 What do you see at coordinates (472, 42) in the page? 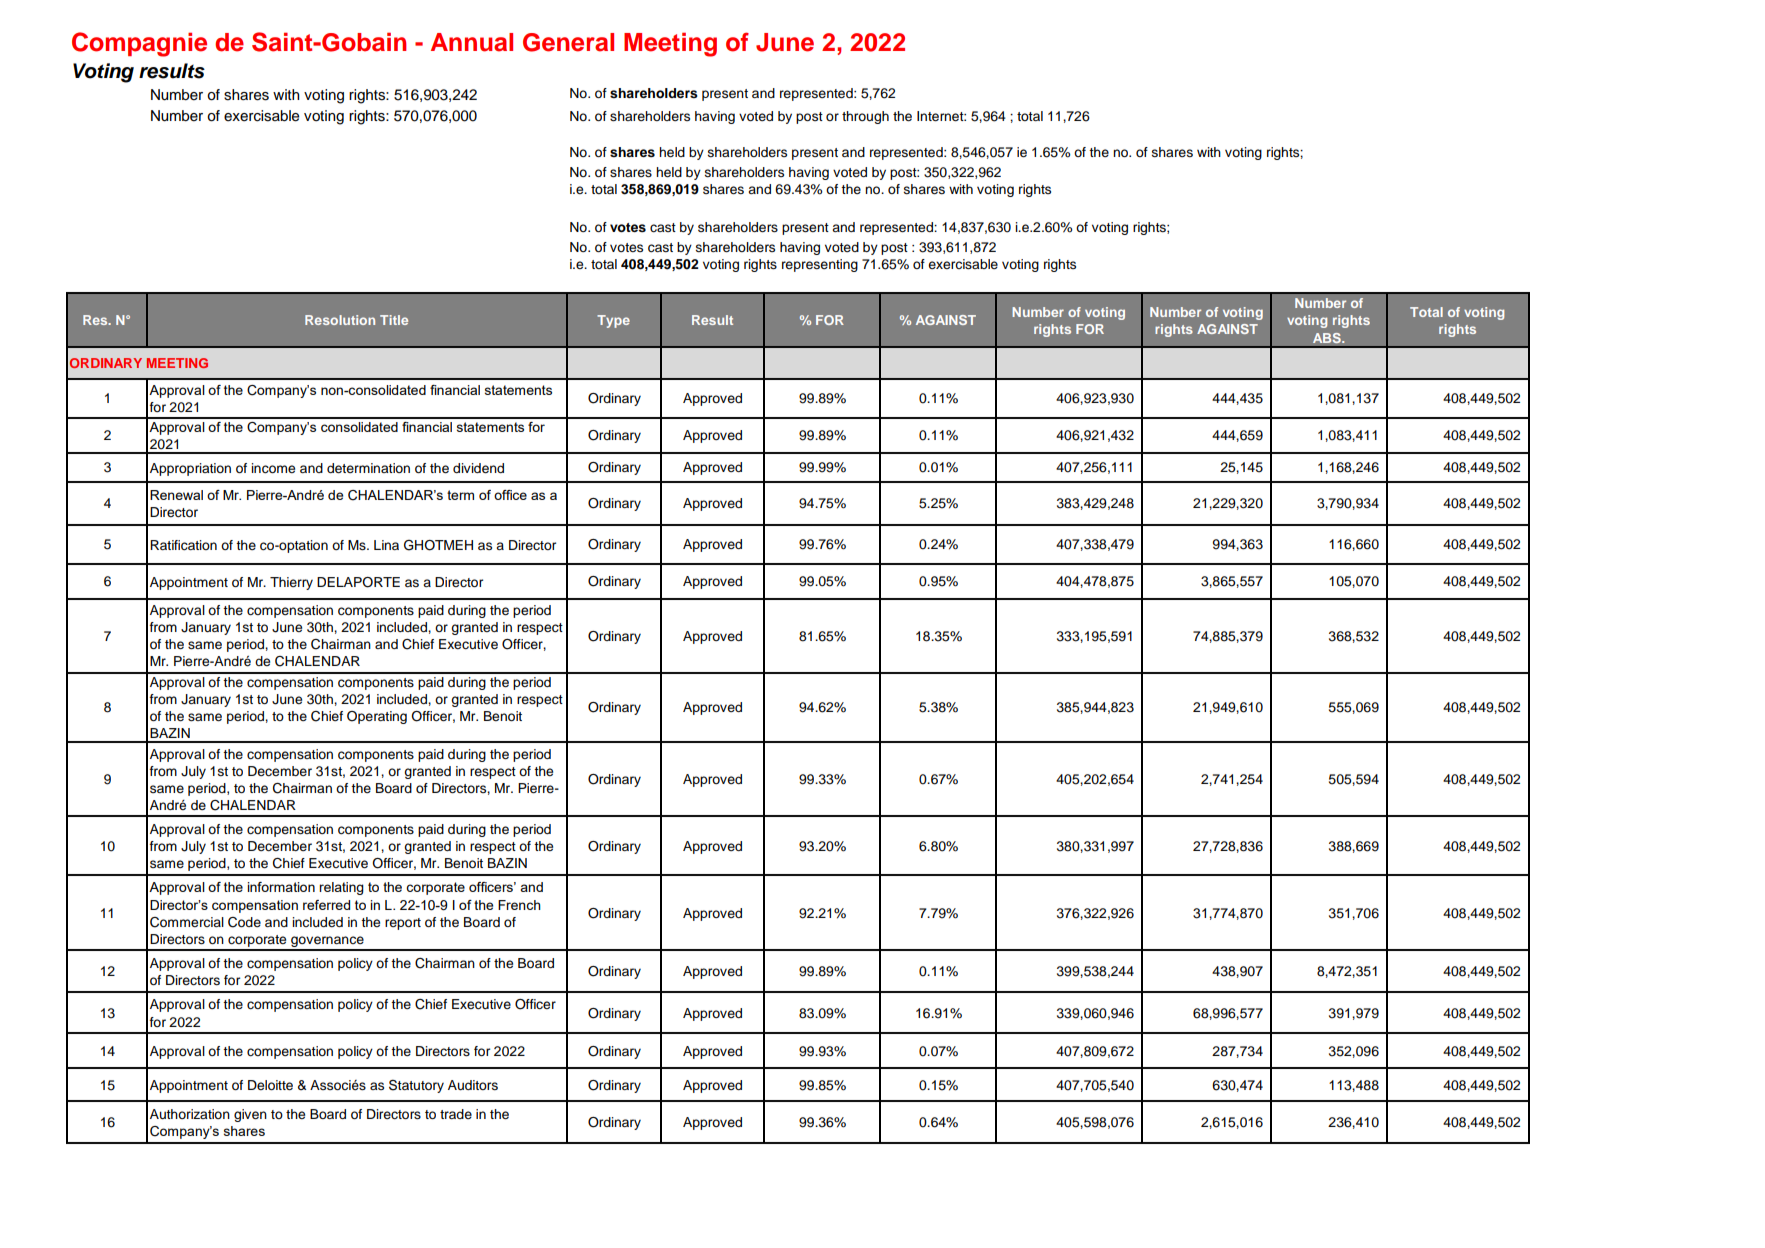
I see `Annual` at bounding box center [472, 42].
